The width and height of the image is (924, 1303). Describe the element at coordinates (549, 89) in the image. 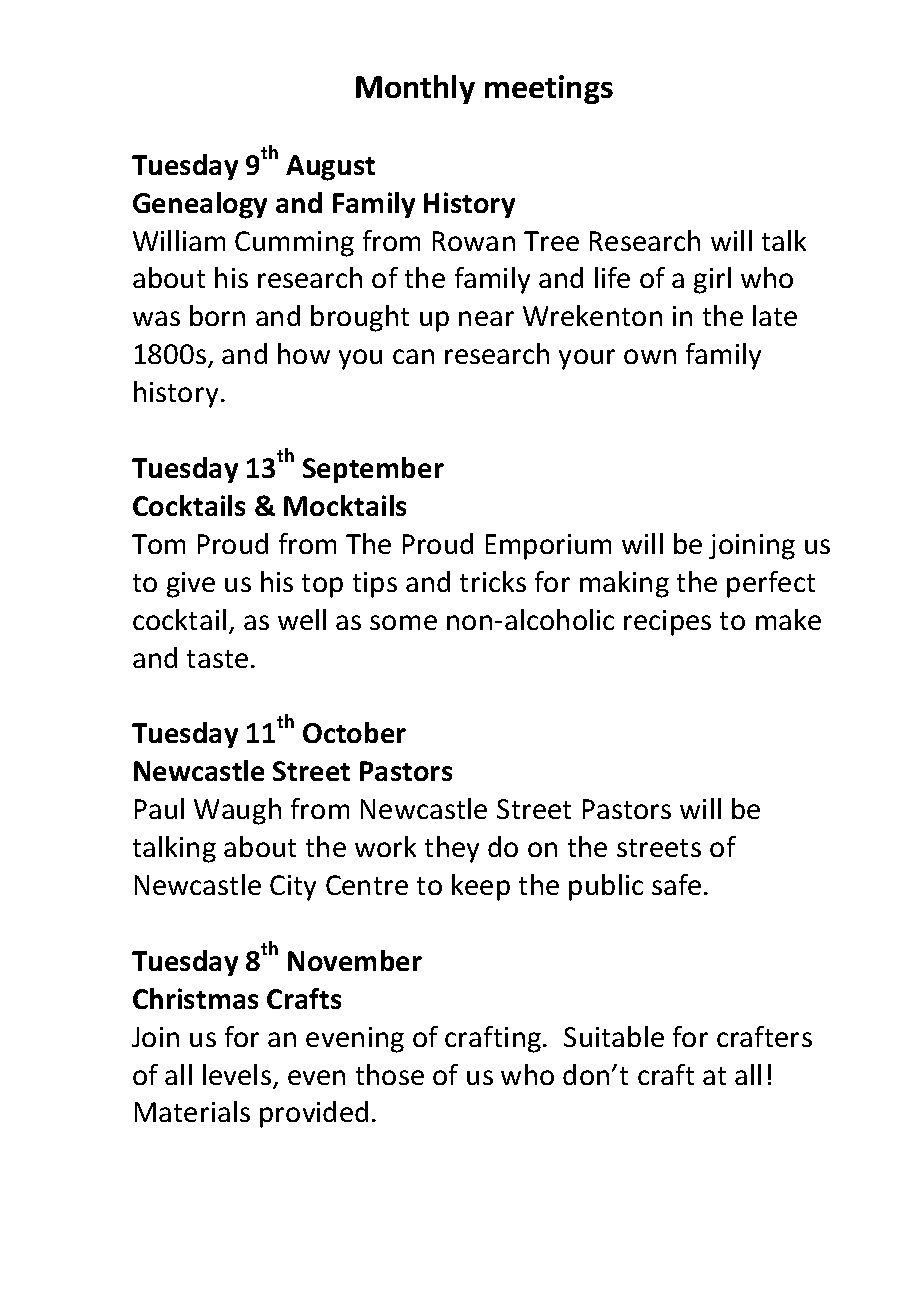

I see `meetings` at that location.
